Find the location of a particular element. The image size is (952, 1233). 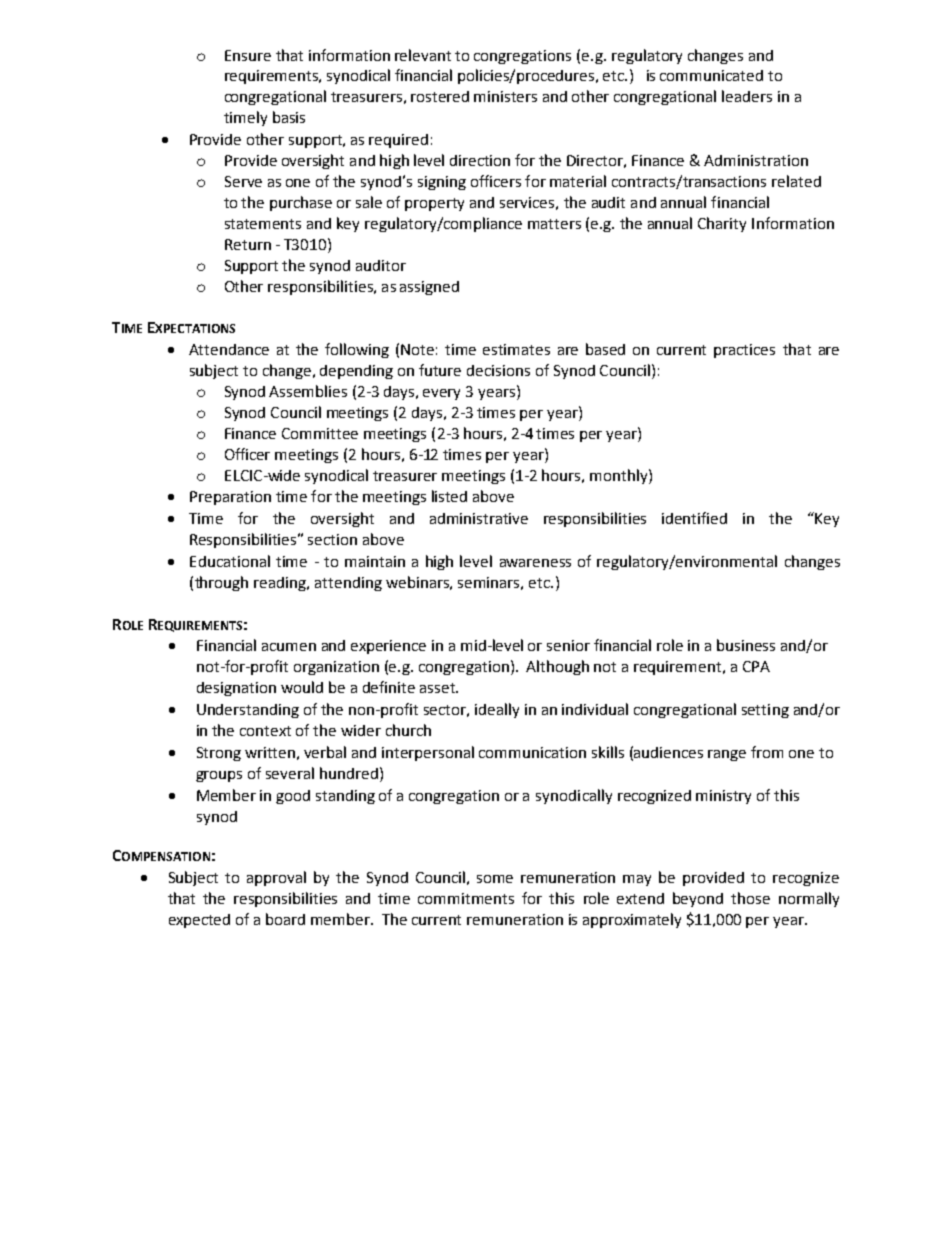

leaders is located at coordinates (747, 96).
